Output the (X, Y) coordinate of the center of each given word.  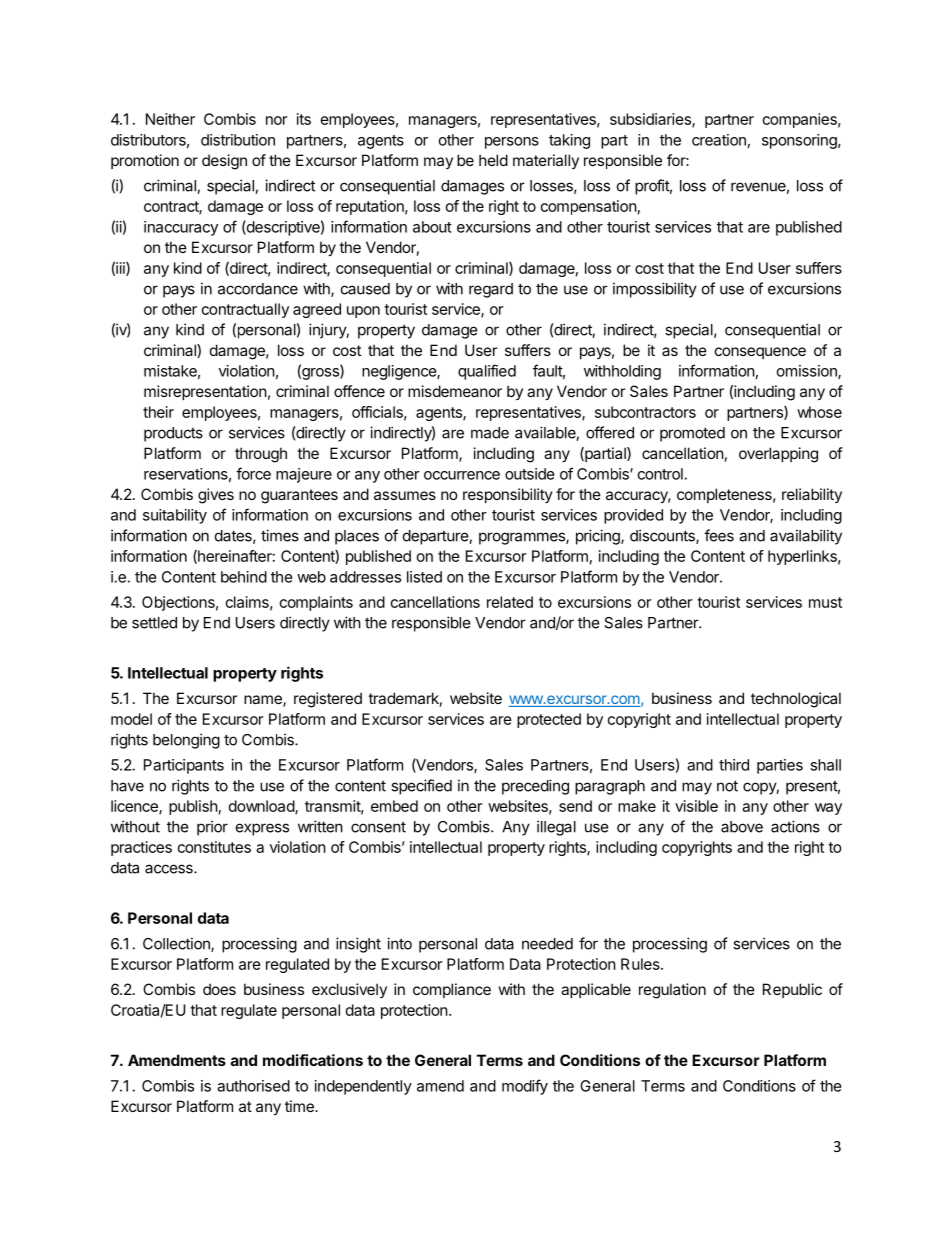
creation (719, 140)
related (510, 602)
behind (244, 577)
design (224, 162)
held (493, 160)
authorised (253, 1086)
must (825, 602)
